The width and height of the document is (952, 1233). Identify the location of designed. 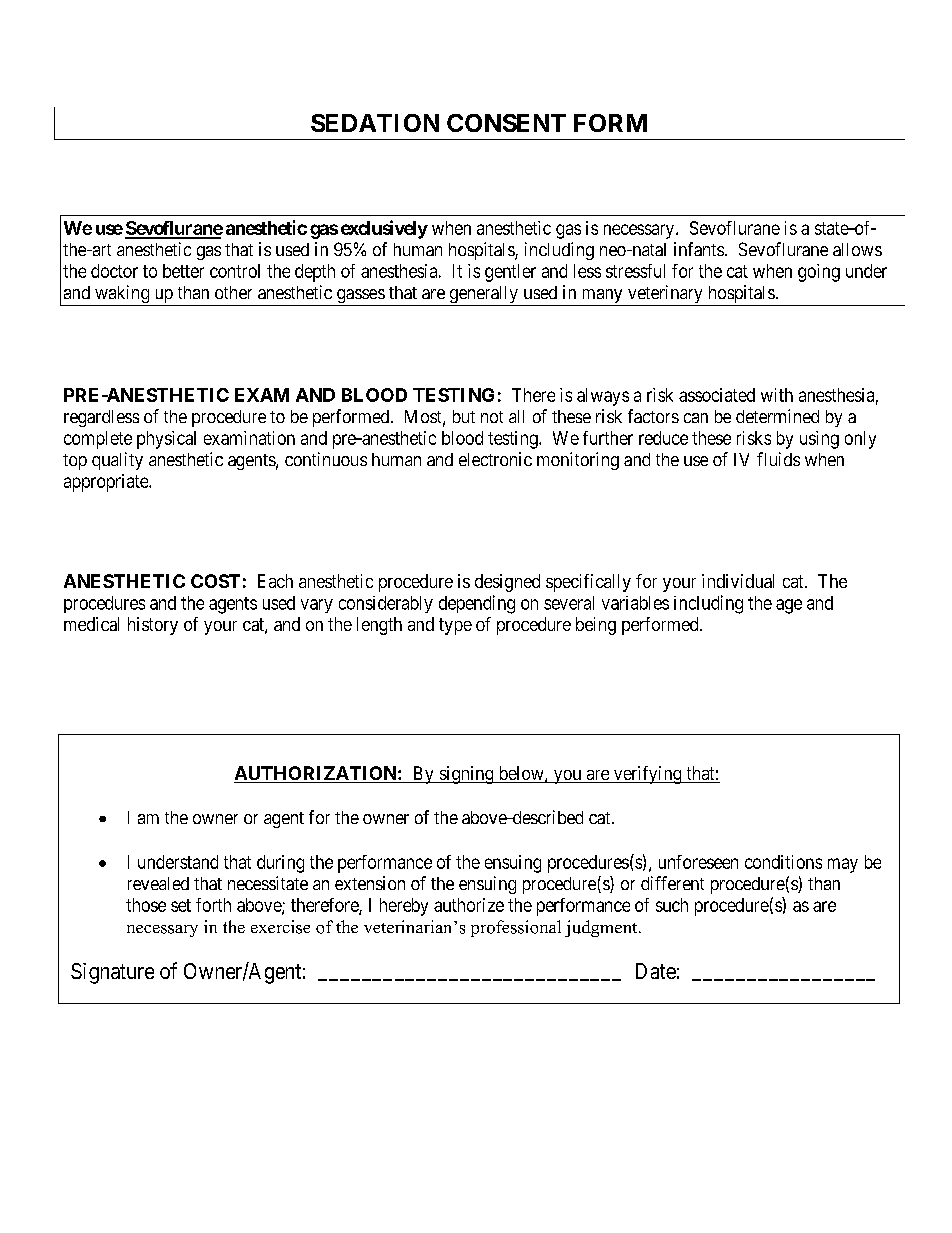
(507, 583).
